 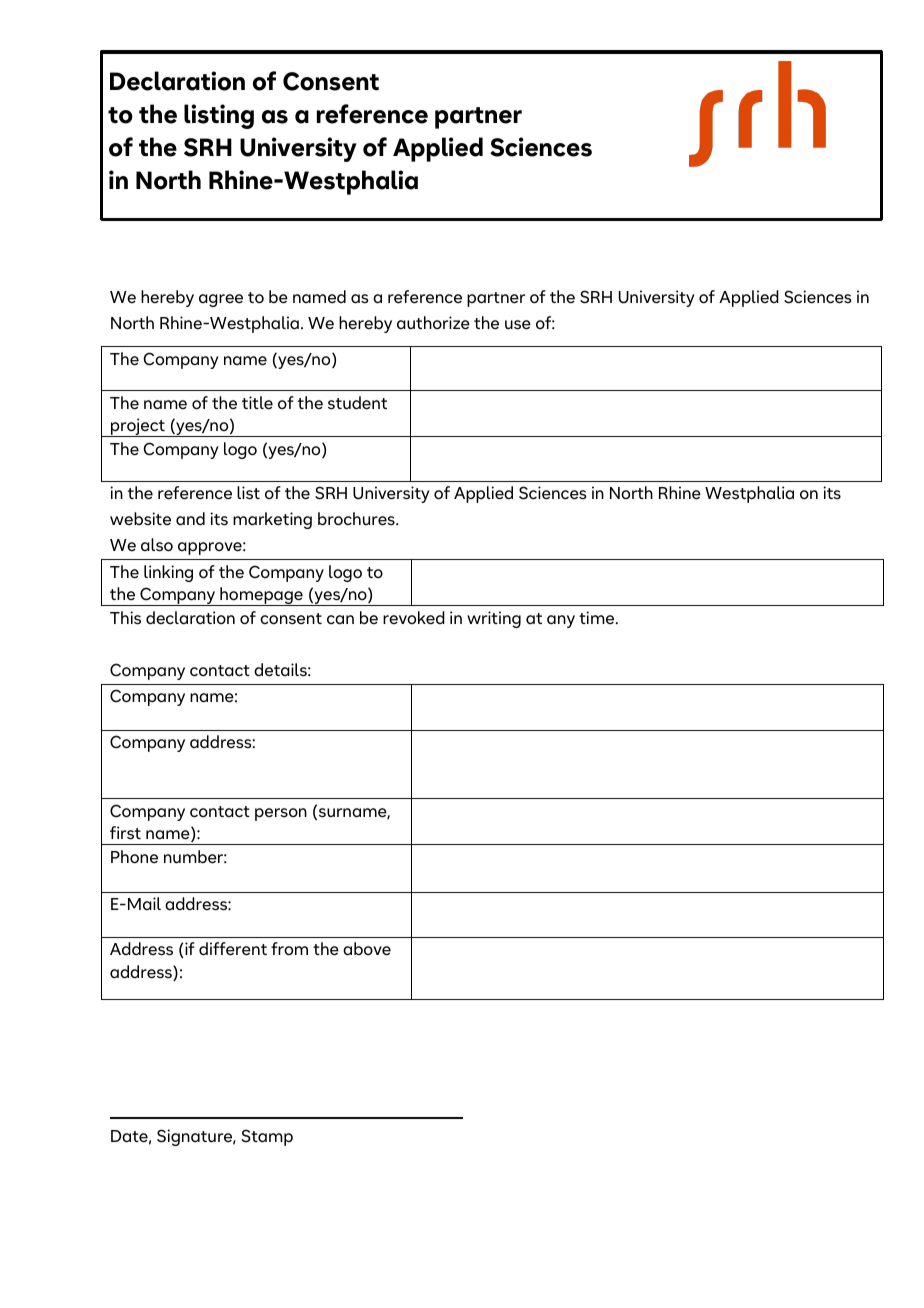 I want to click on can, so click(x=340, y=620).
